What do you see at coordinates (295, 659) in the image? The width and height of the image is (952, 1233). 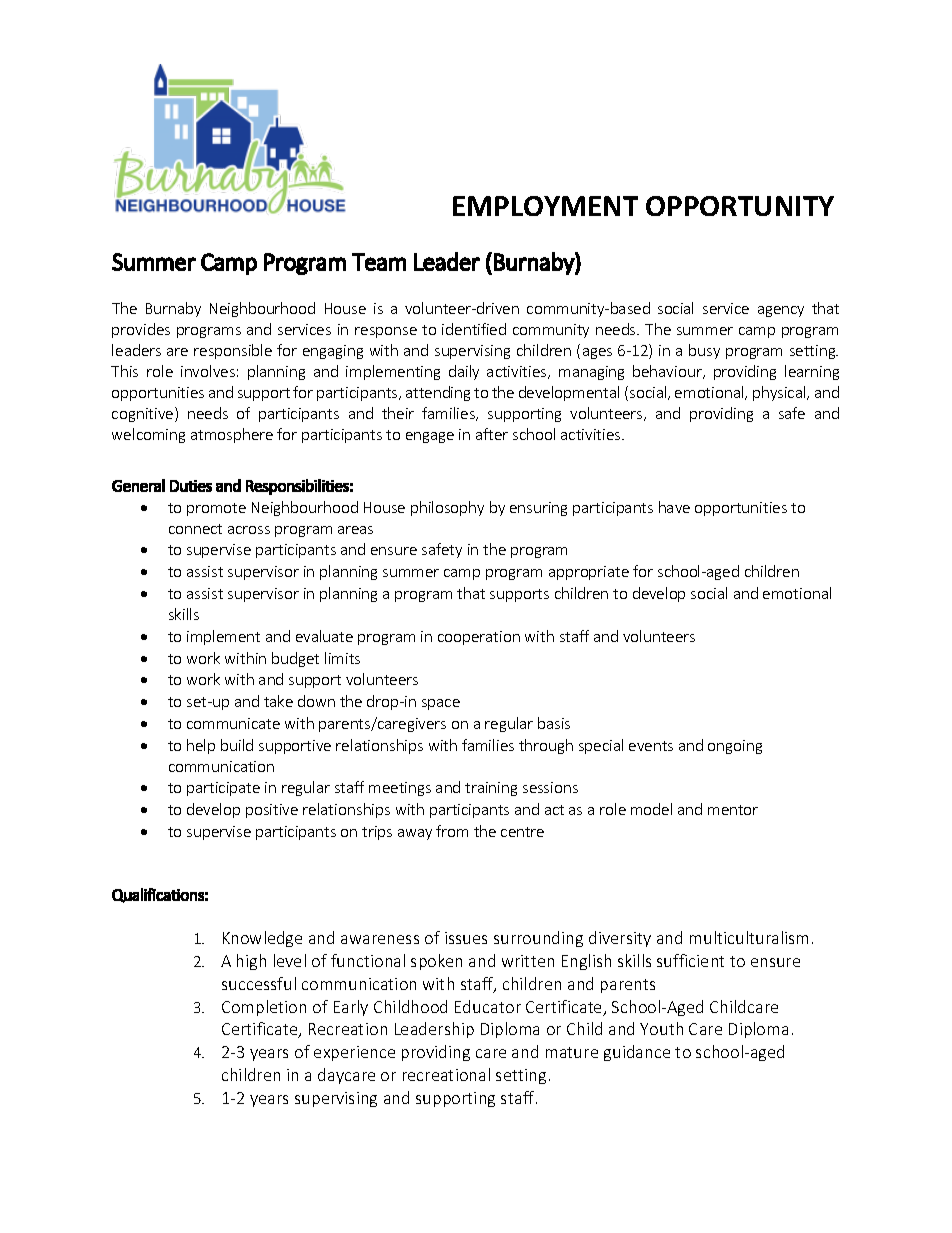 I see `budget` at bounding box center [295, 659].
